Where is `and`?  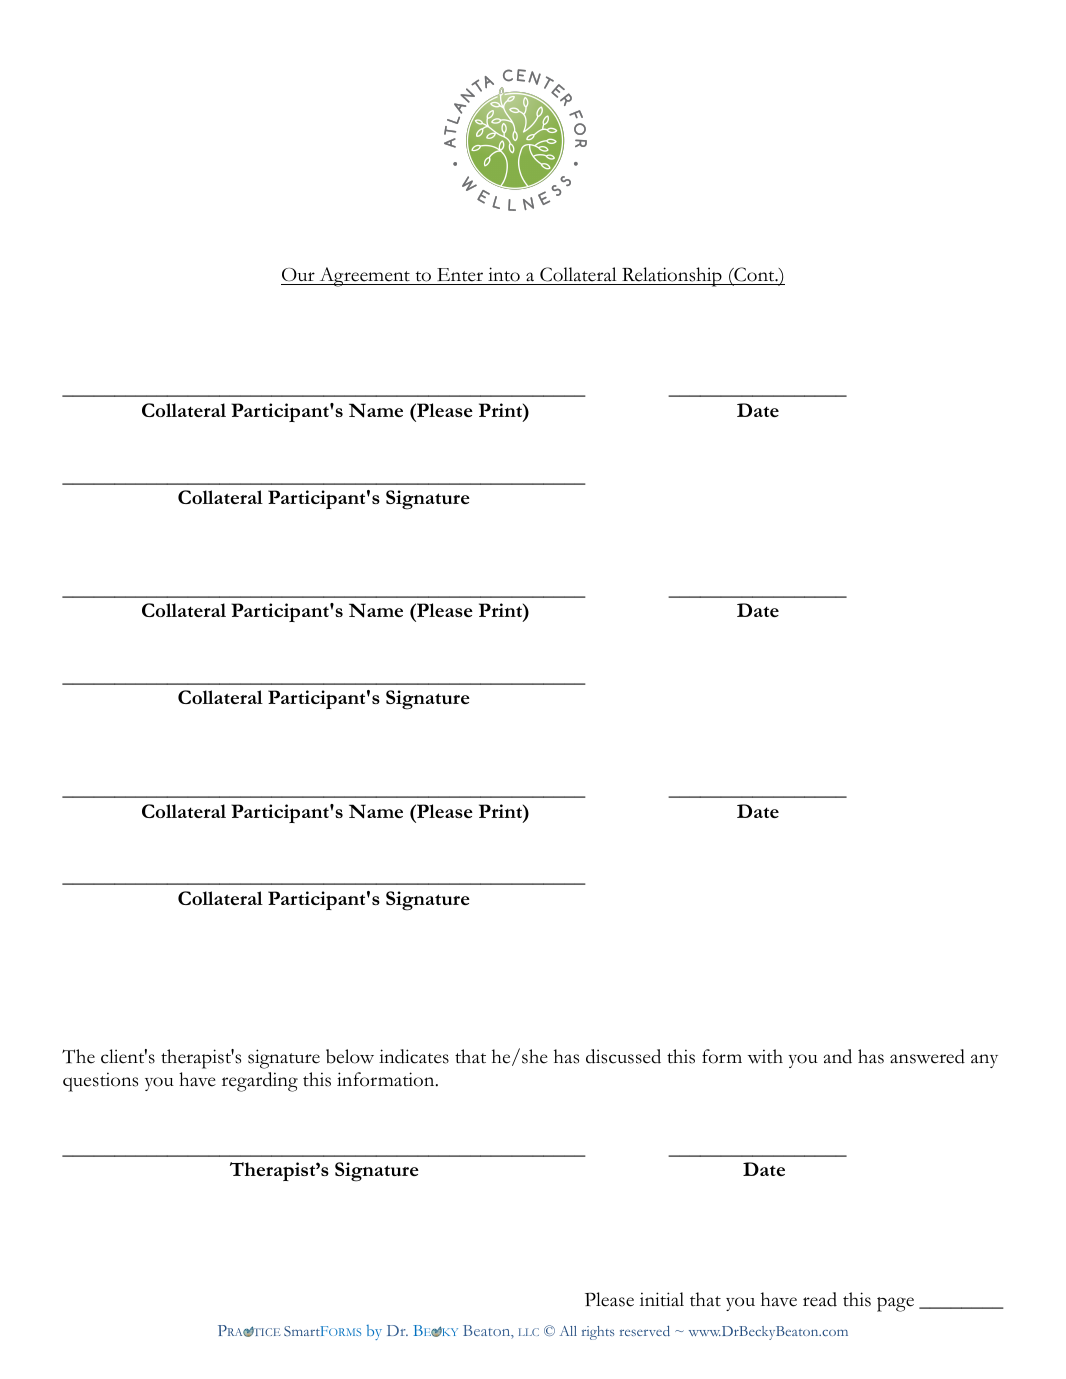 and is located at coordinates (837, 1056).
